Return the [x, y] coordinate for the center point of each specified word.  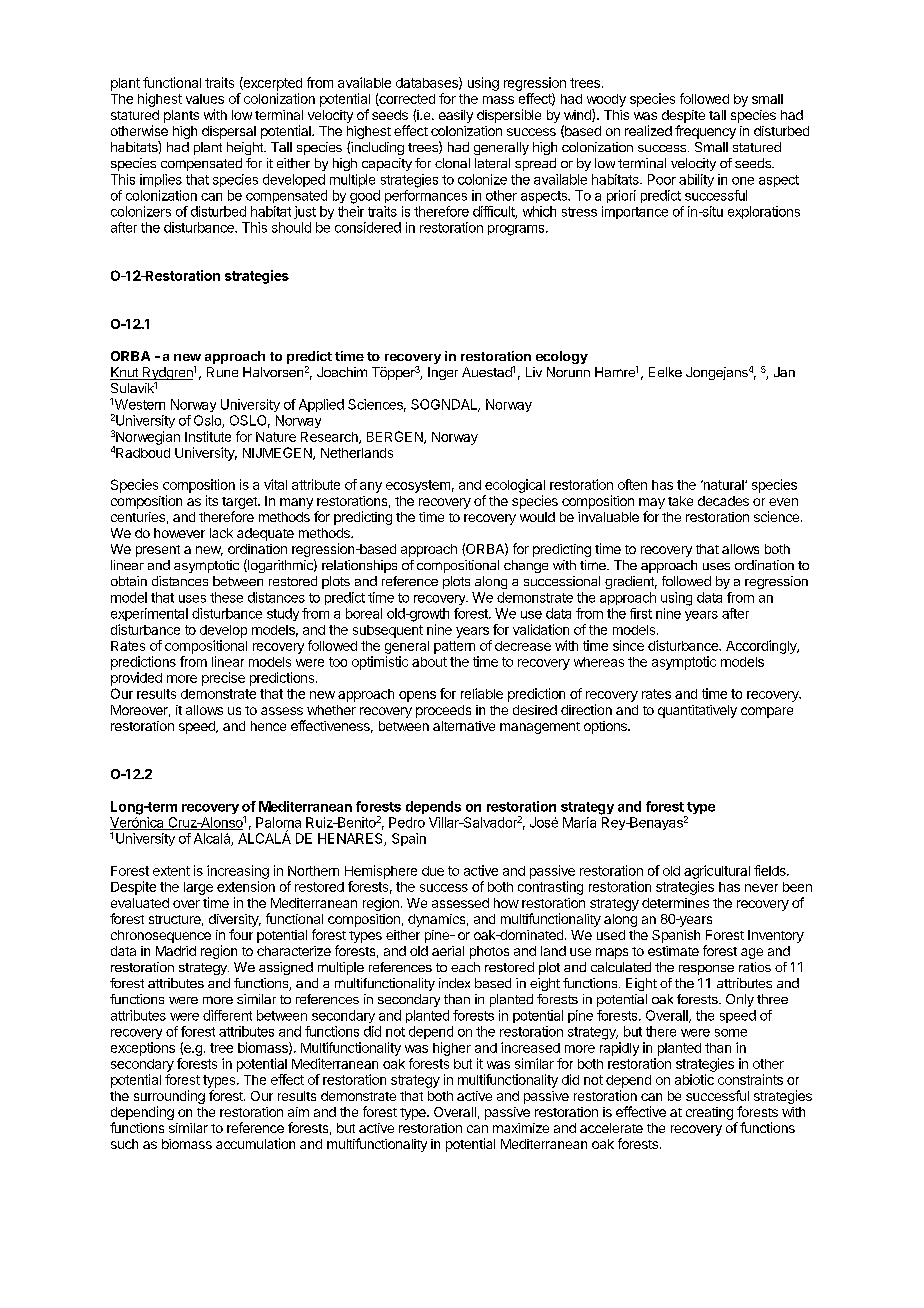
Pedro [407, 822]
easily [456, 116]
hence [268, 726]
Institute [208, 436]
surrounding [169, 1097]
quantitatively [697, 711]
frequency [705, 132]
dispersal [229, 132]
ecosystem [418, 486]
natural [723, 485]
